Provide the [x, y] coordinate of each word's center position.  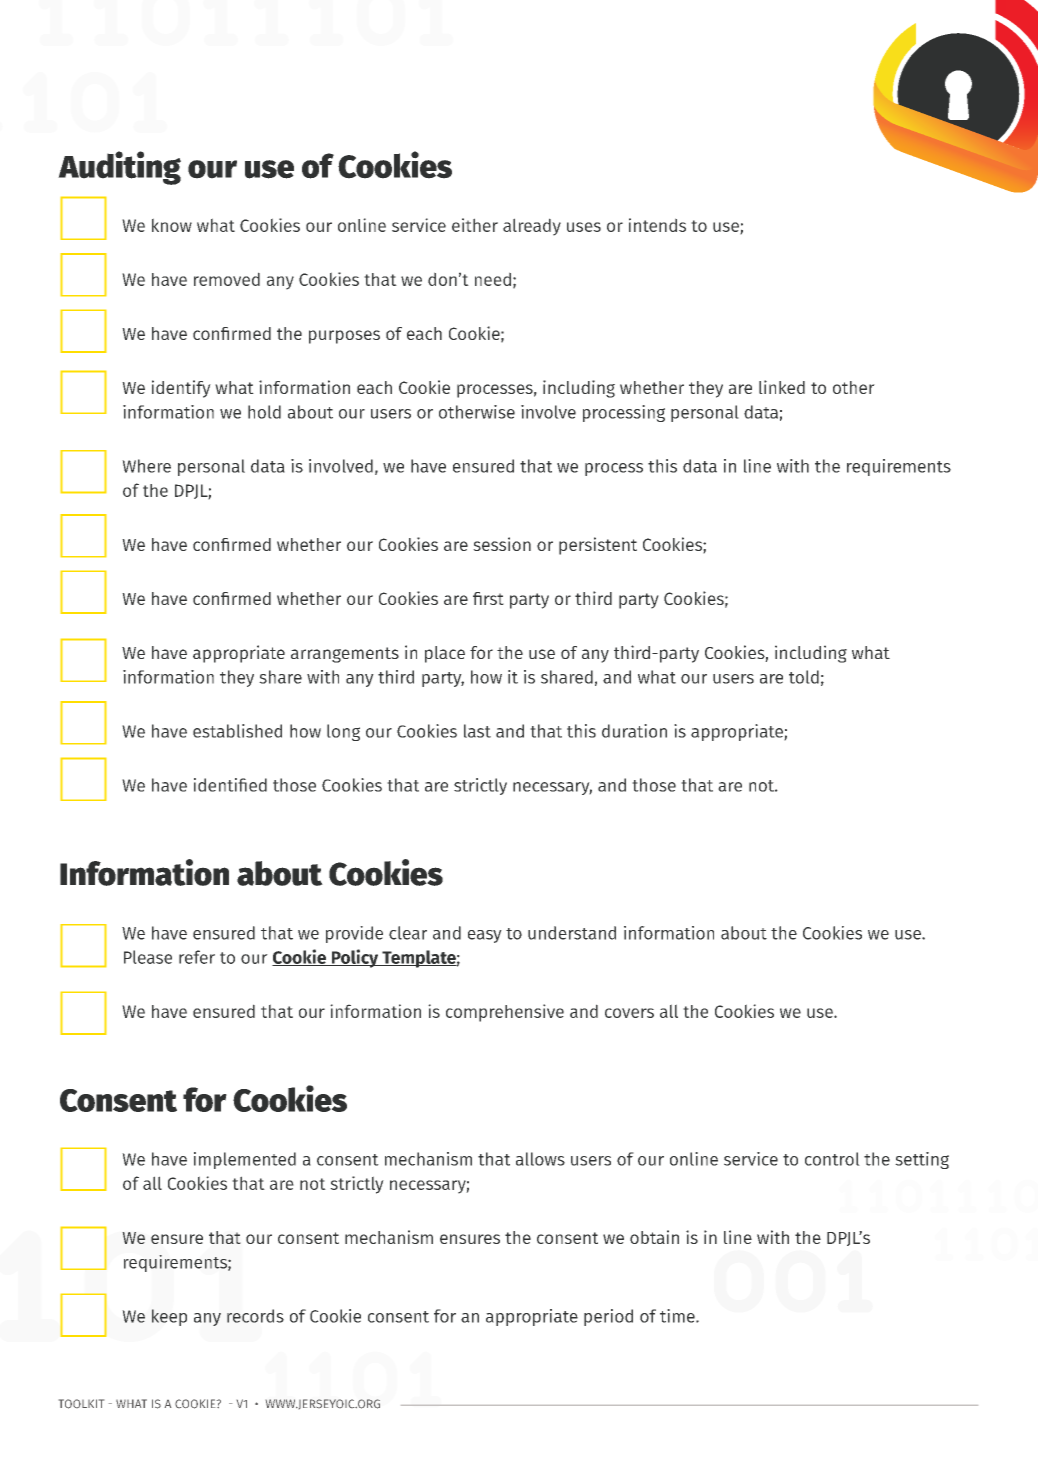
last [477, 731]
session [502, 544]
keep [169, 1317]
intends [657, 225]
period [608, 1317]
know [172, 225]
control [832, 1159]
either [475, 225]
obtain [654, 1237]
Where [146, 466]
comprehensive [505, 1013]
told [804, 677]
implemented [245, 1160]
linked [782, 387]
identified [230, 785]
